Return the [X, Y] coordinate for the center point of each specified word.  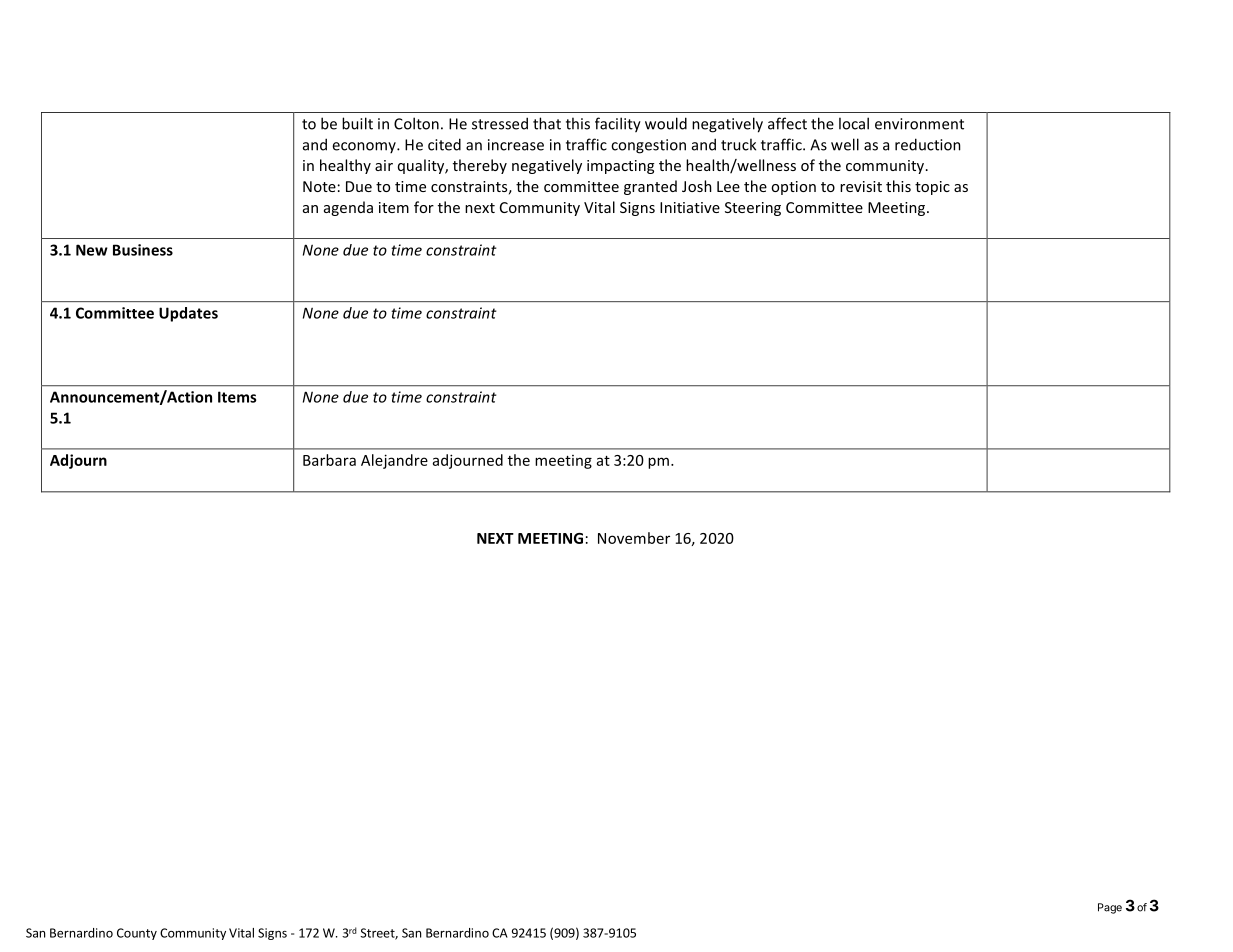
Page [1110, 908]
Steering [753, 209]
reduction [928, 144]
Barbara [329, 460]
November [634, 538]
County [137, 934]
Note [319, 186]
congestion [648, 146]
